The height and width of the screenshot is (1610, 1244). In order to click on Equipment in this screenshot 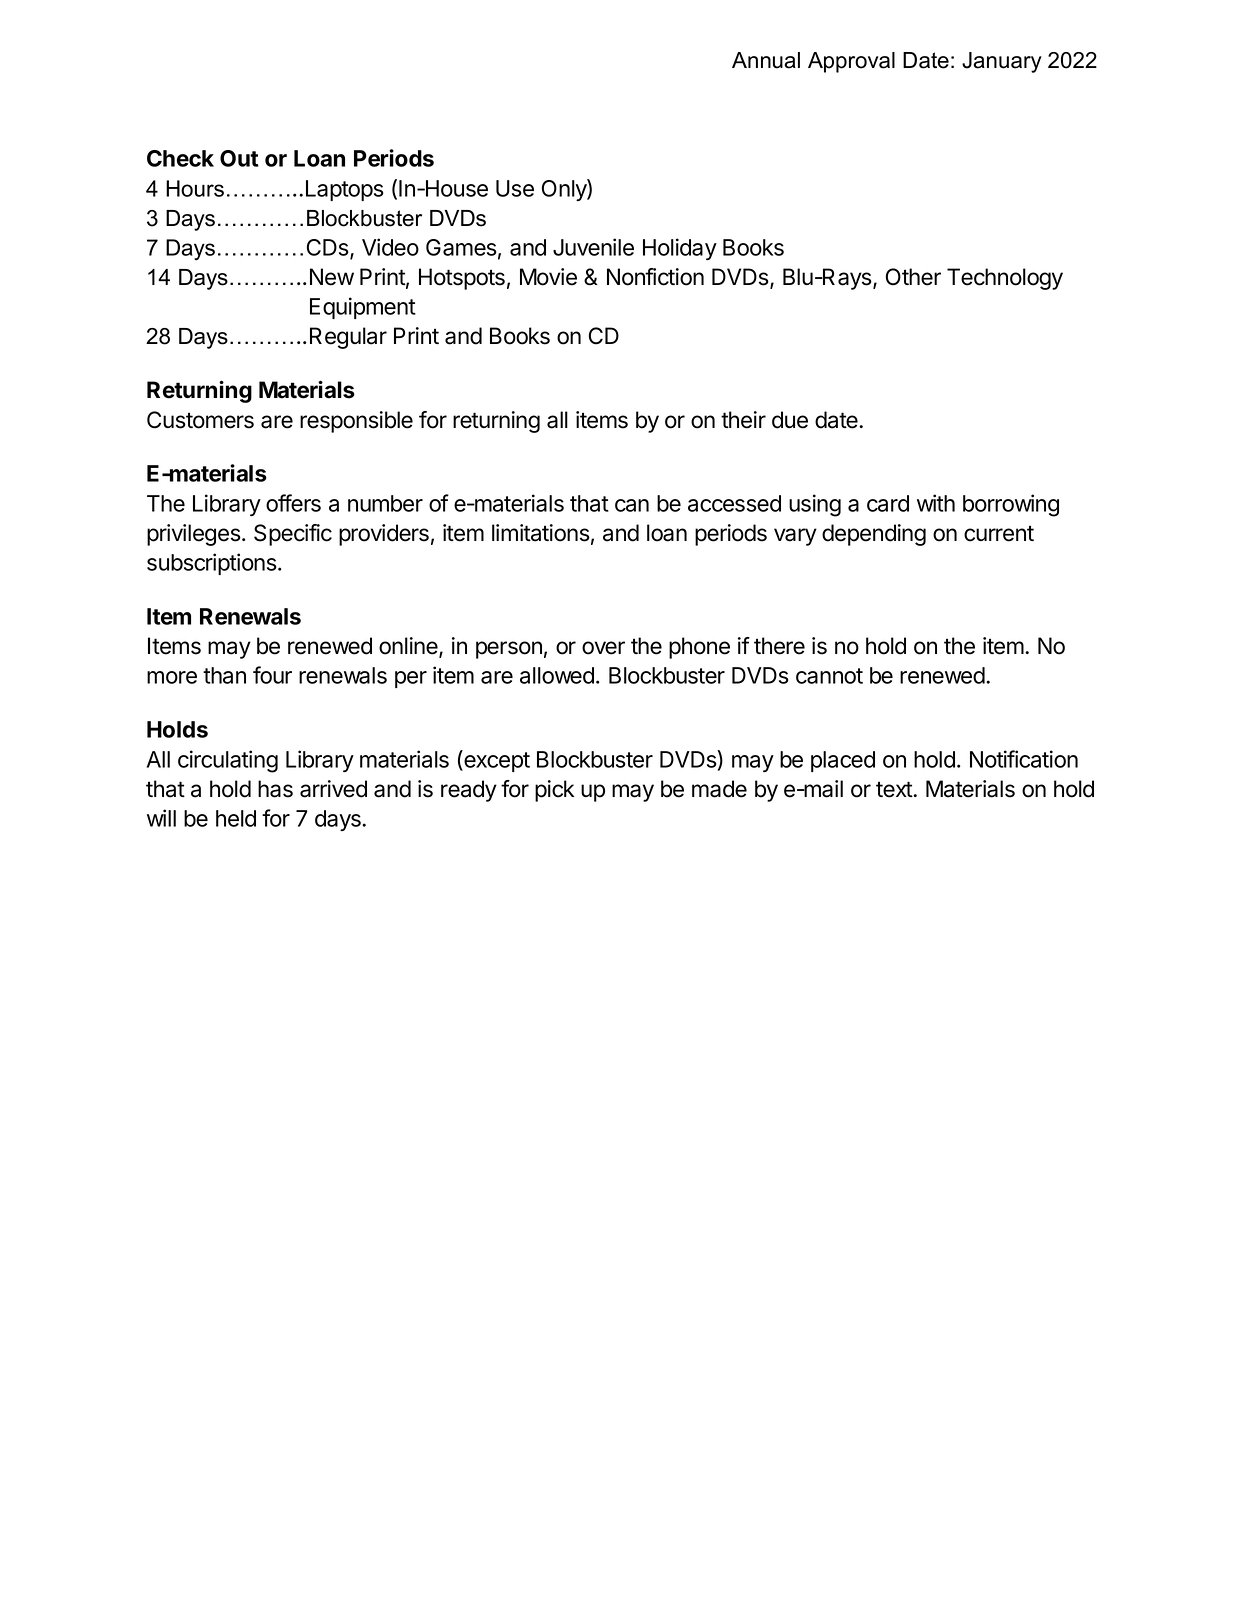, I will do `click(363, 308)`.
